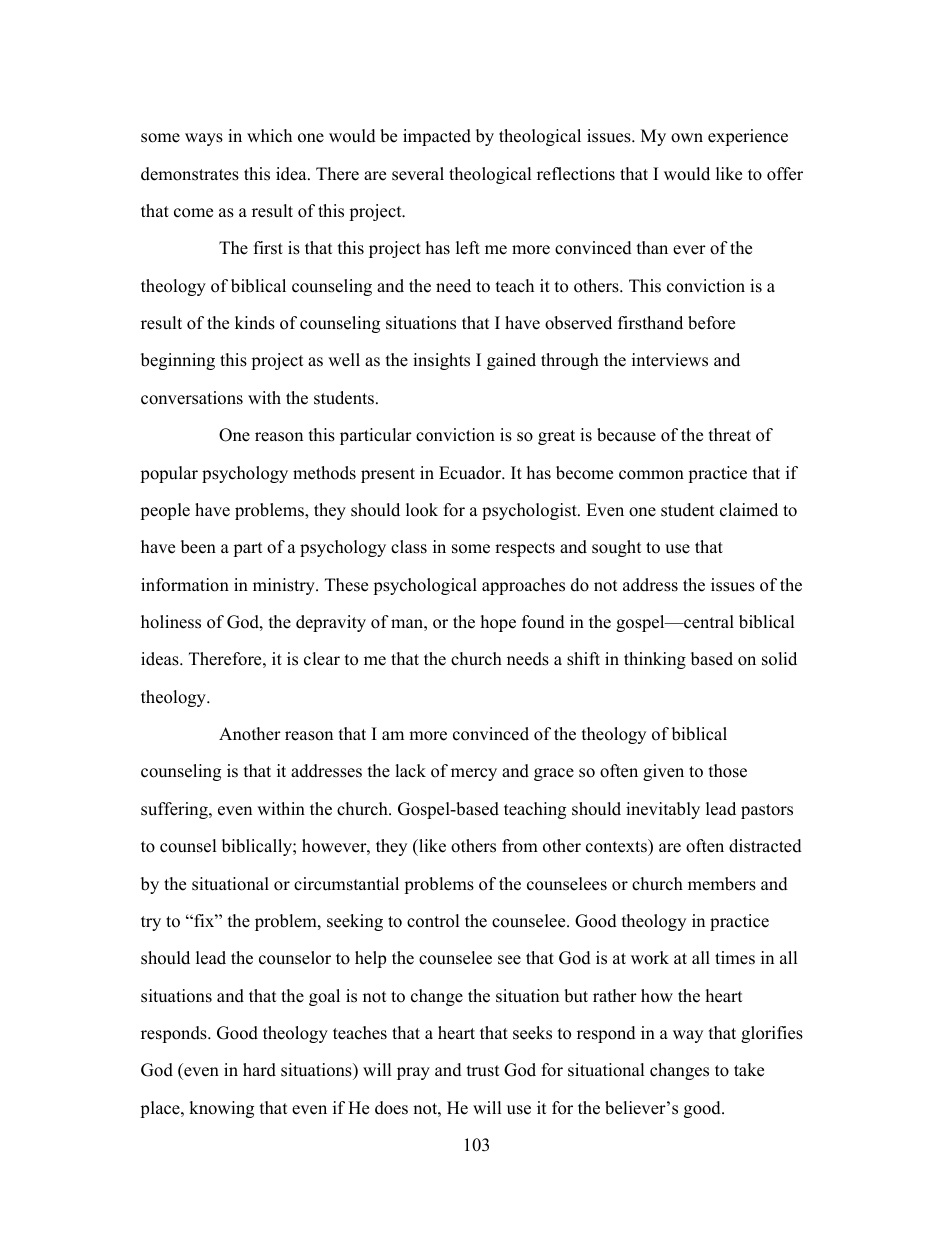  I want to click on ways, so click(204, 139).
